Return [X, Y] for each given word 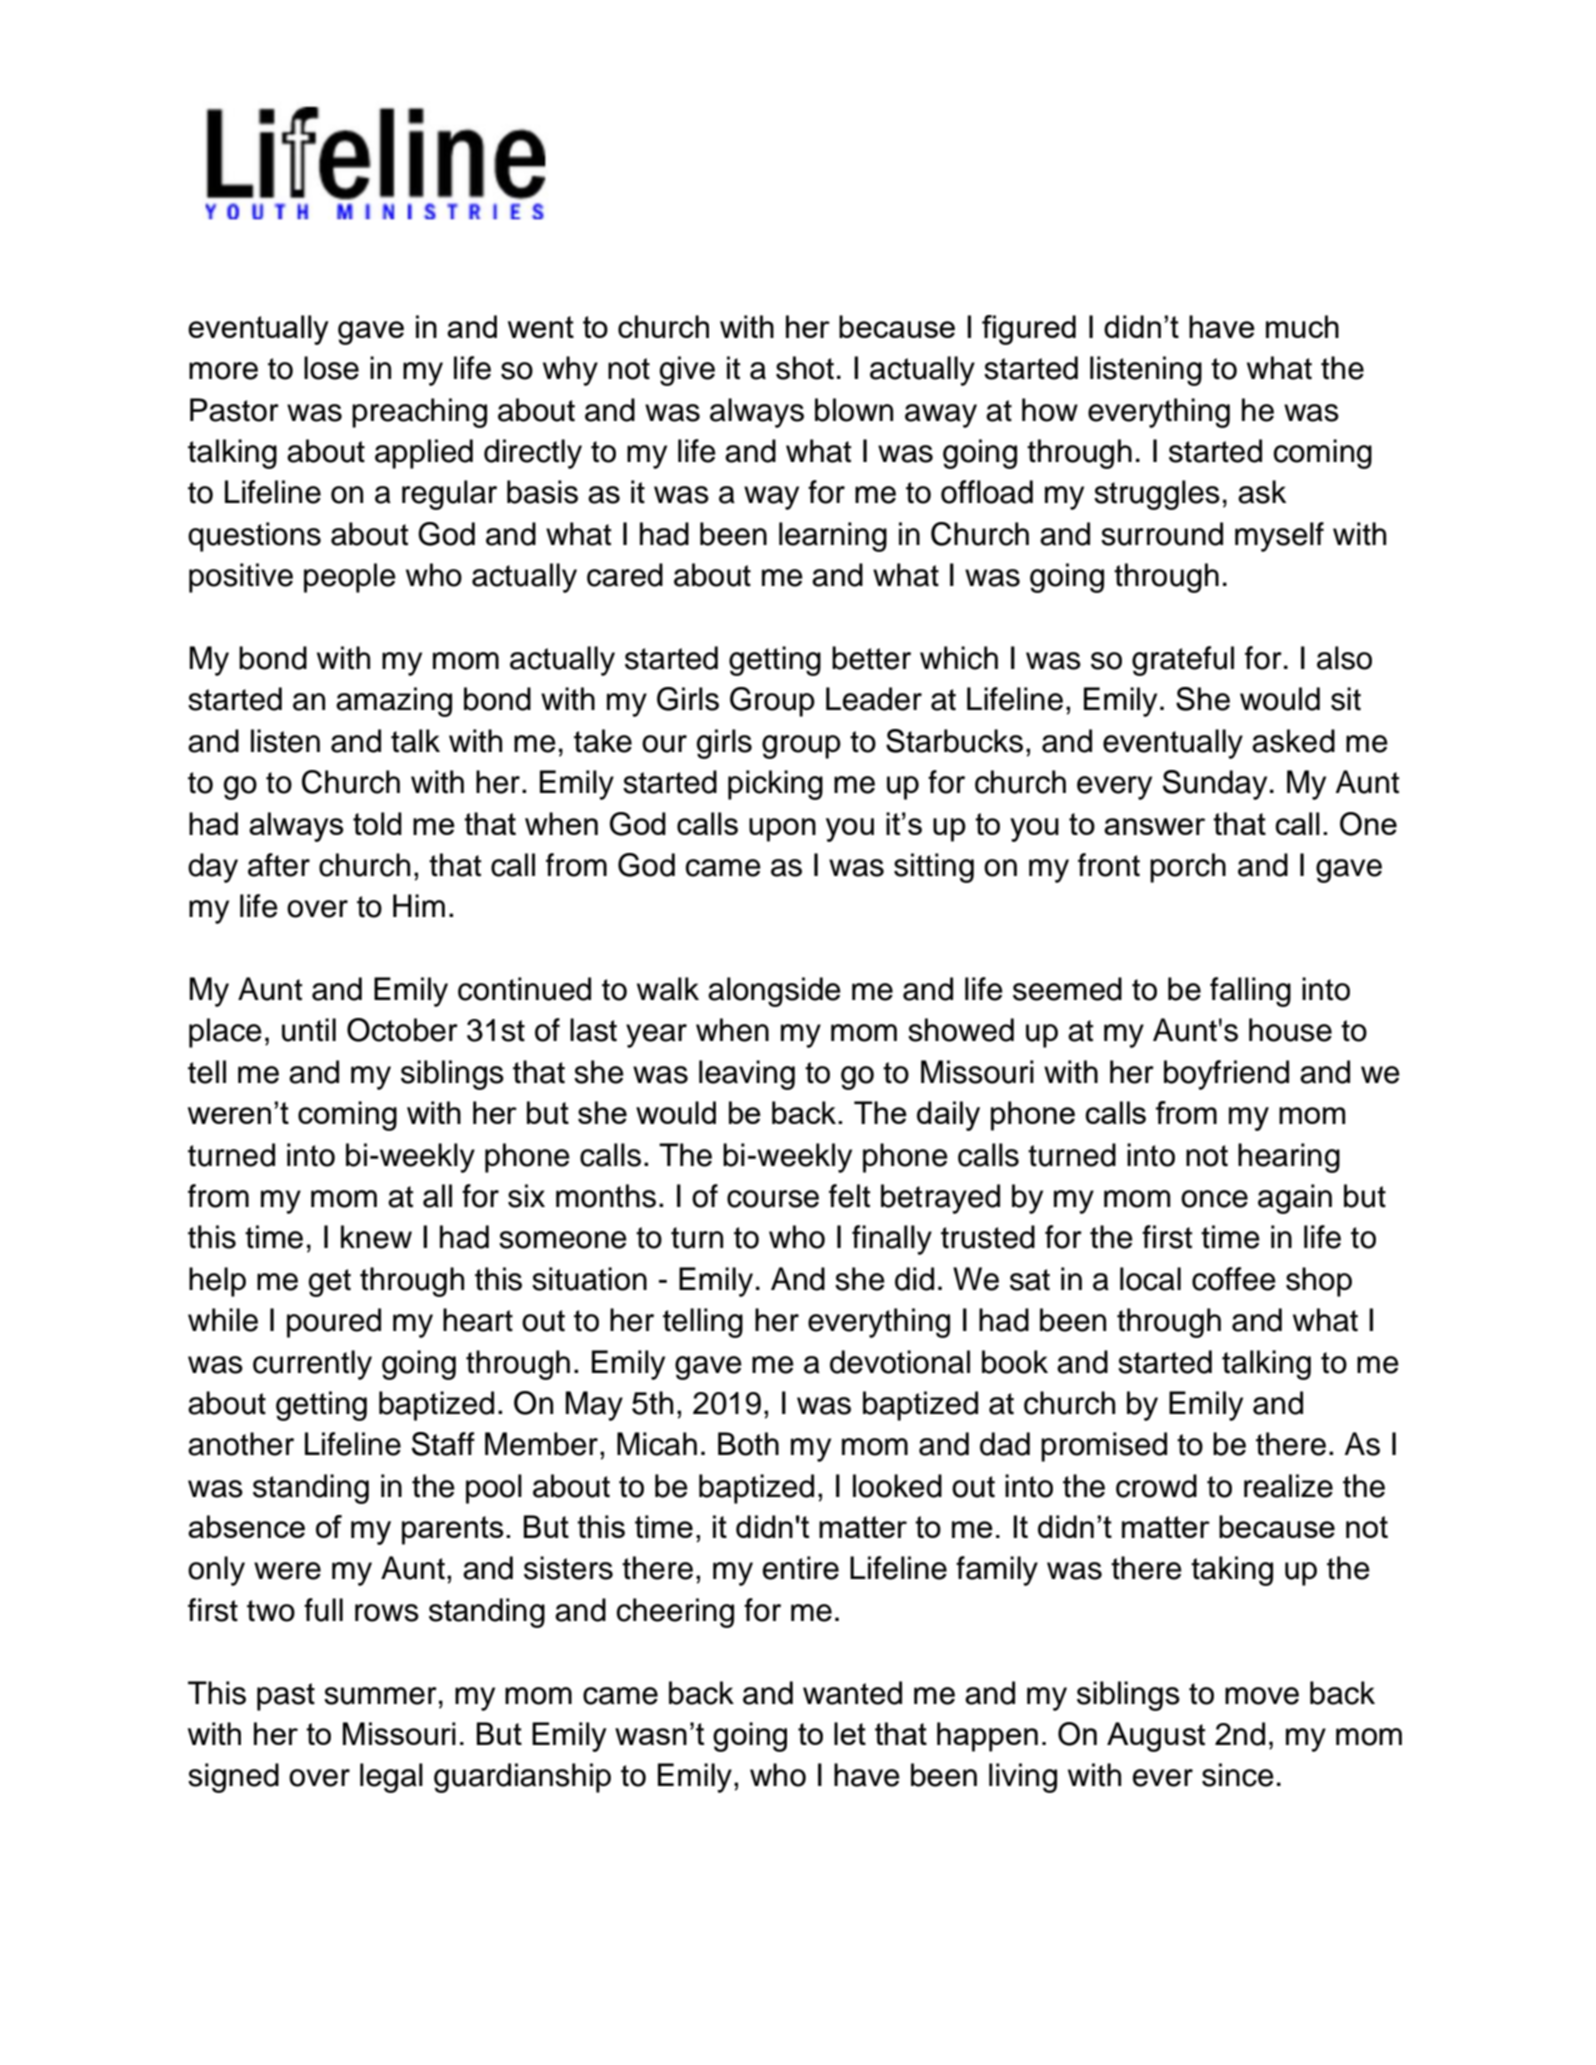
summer [380, 1696]
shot [805, 368]
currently [312, 1365]
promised [1104, 1447]
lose [331, 368]
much [1302, 326]
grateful [1183, 661]
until [309, 1030]
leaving [747, 1075]
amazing [394, 702]
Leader [874, 699]
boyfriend [1226, 1075]
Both [748, 1444]
